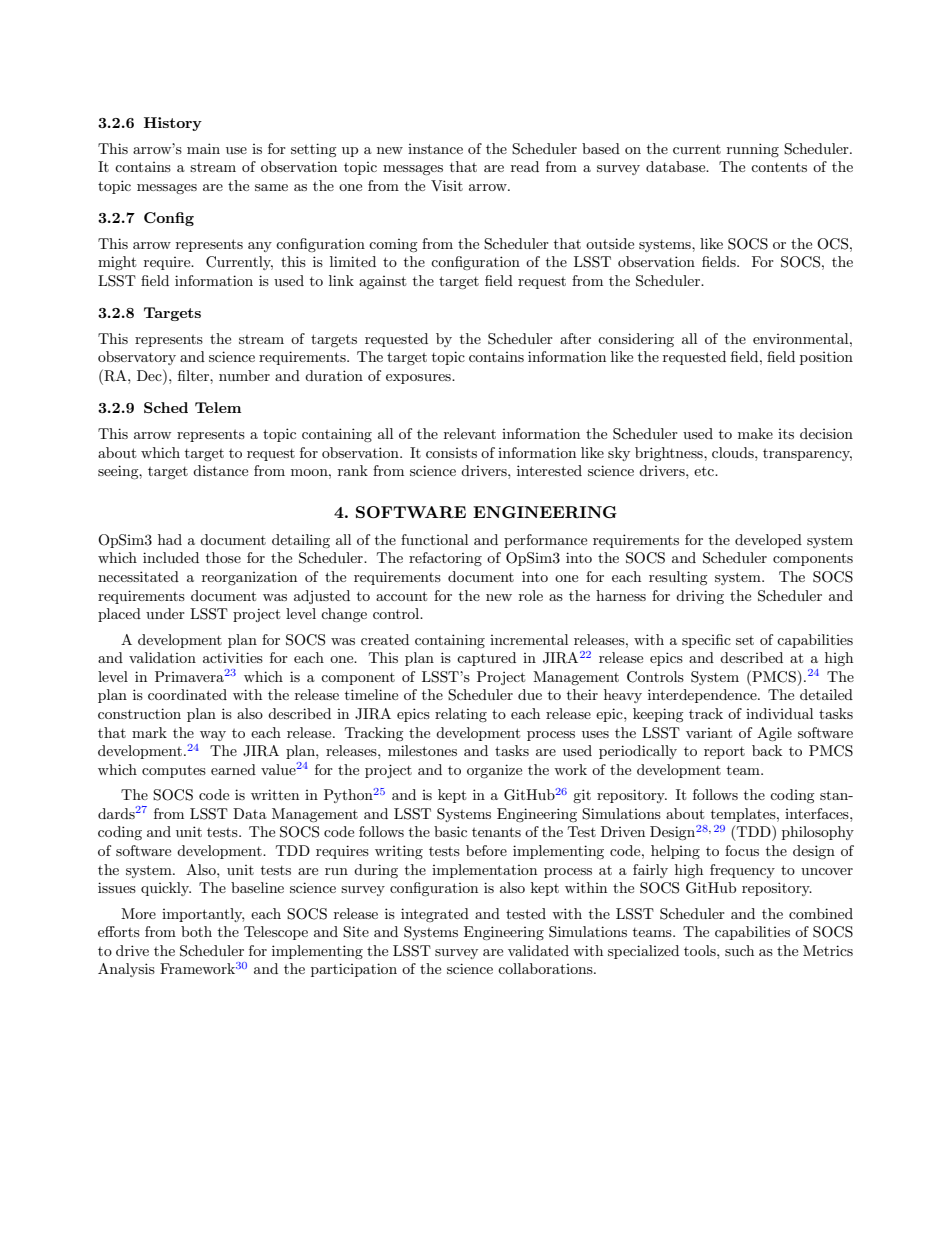 This screenshot has height=1233, width=952. Describe the element at coordinates (724, 753) in the screenshot. I see `report` at that location.
